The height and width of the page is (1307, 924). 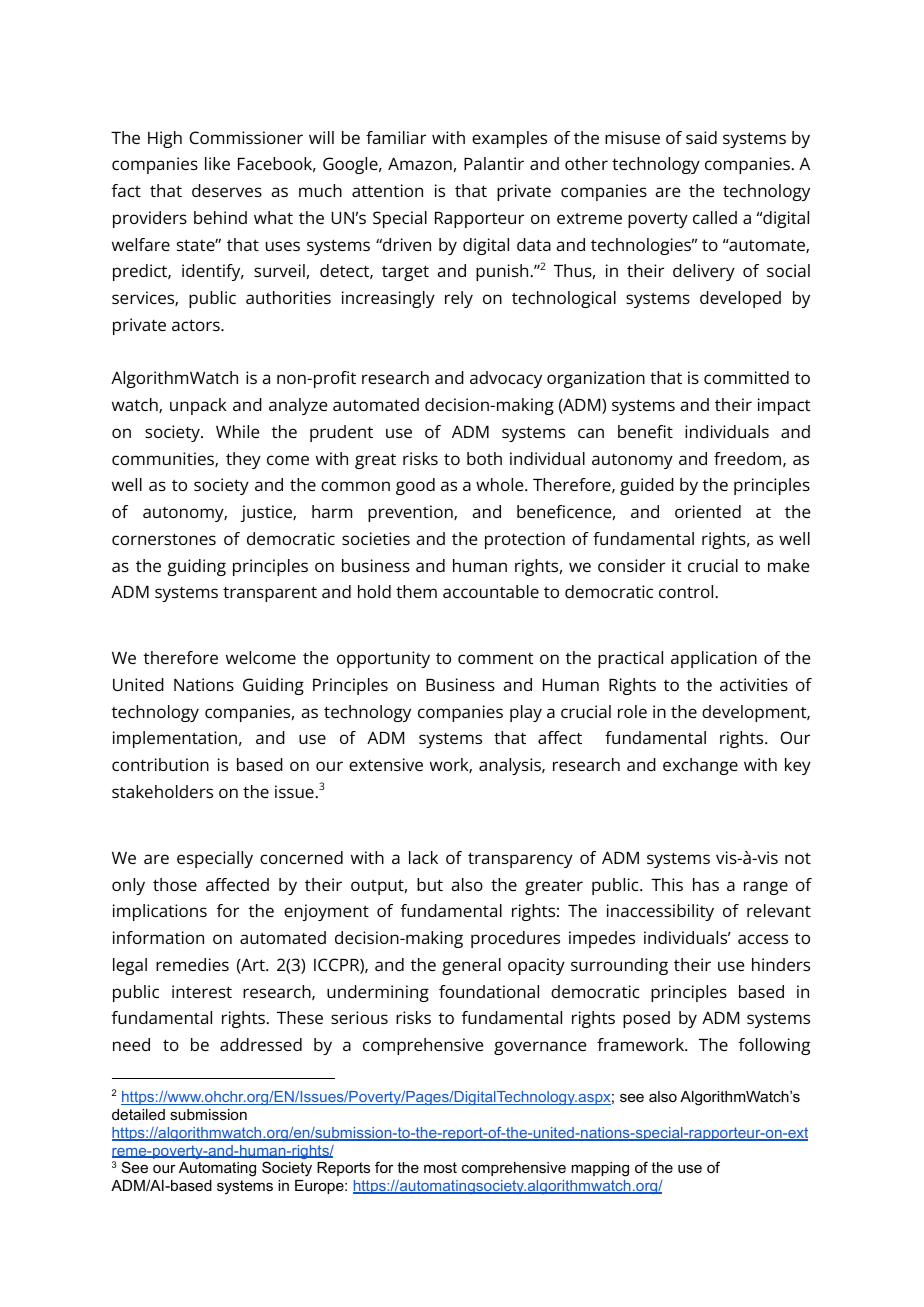 I want to click on said, so click(x=701, y=137).
